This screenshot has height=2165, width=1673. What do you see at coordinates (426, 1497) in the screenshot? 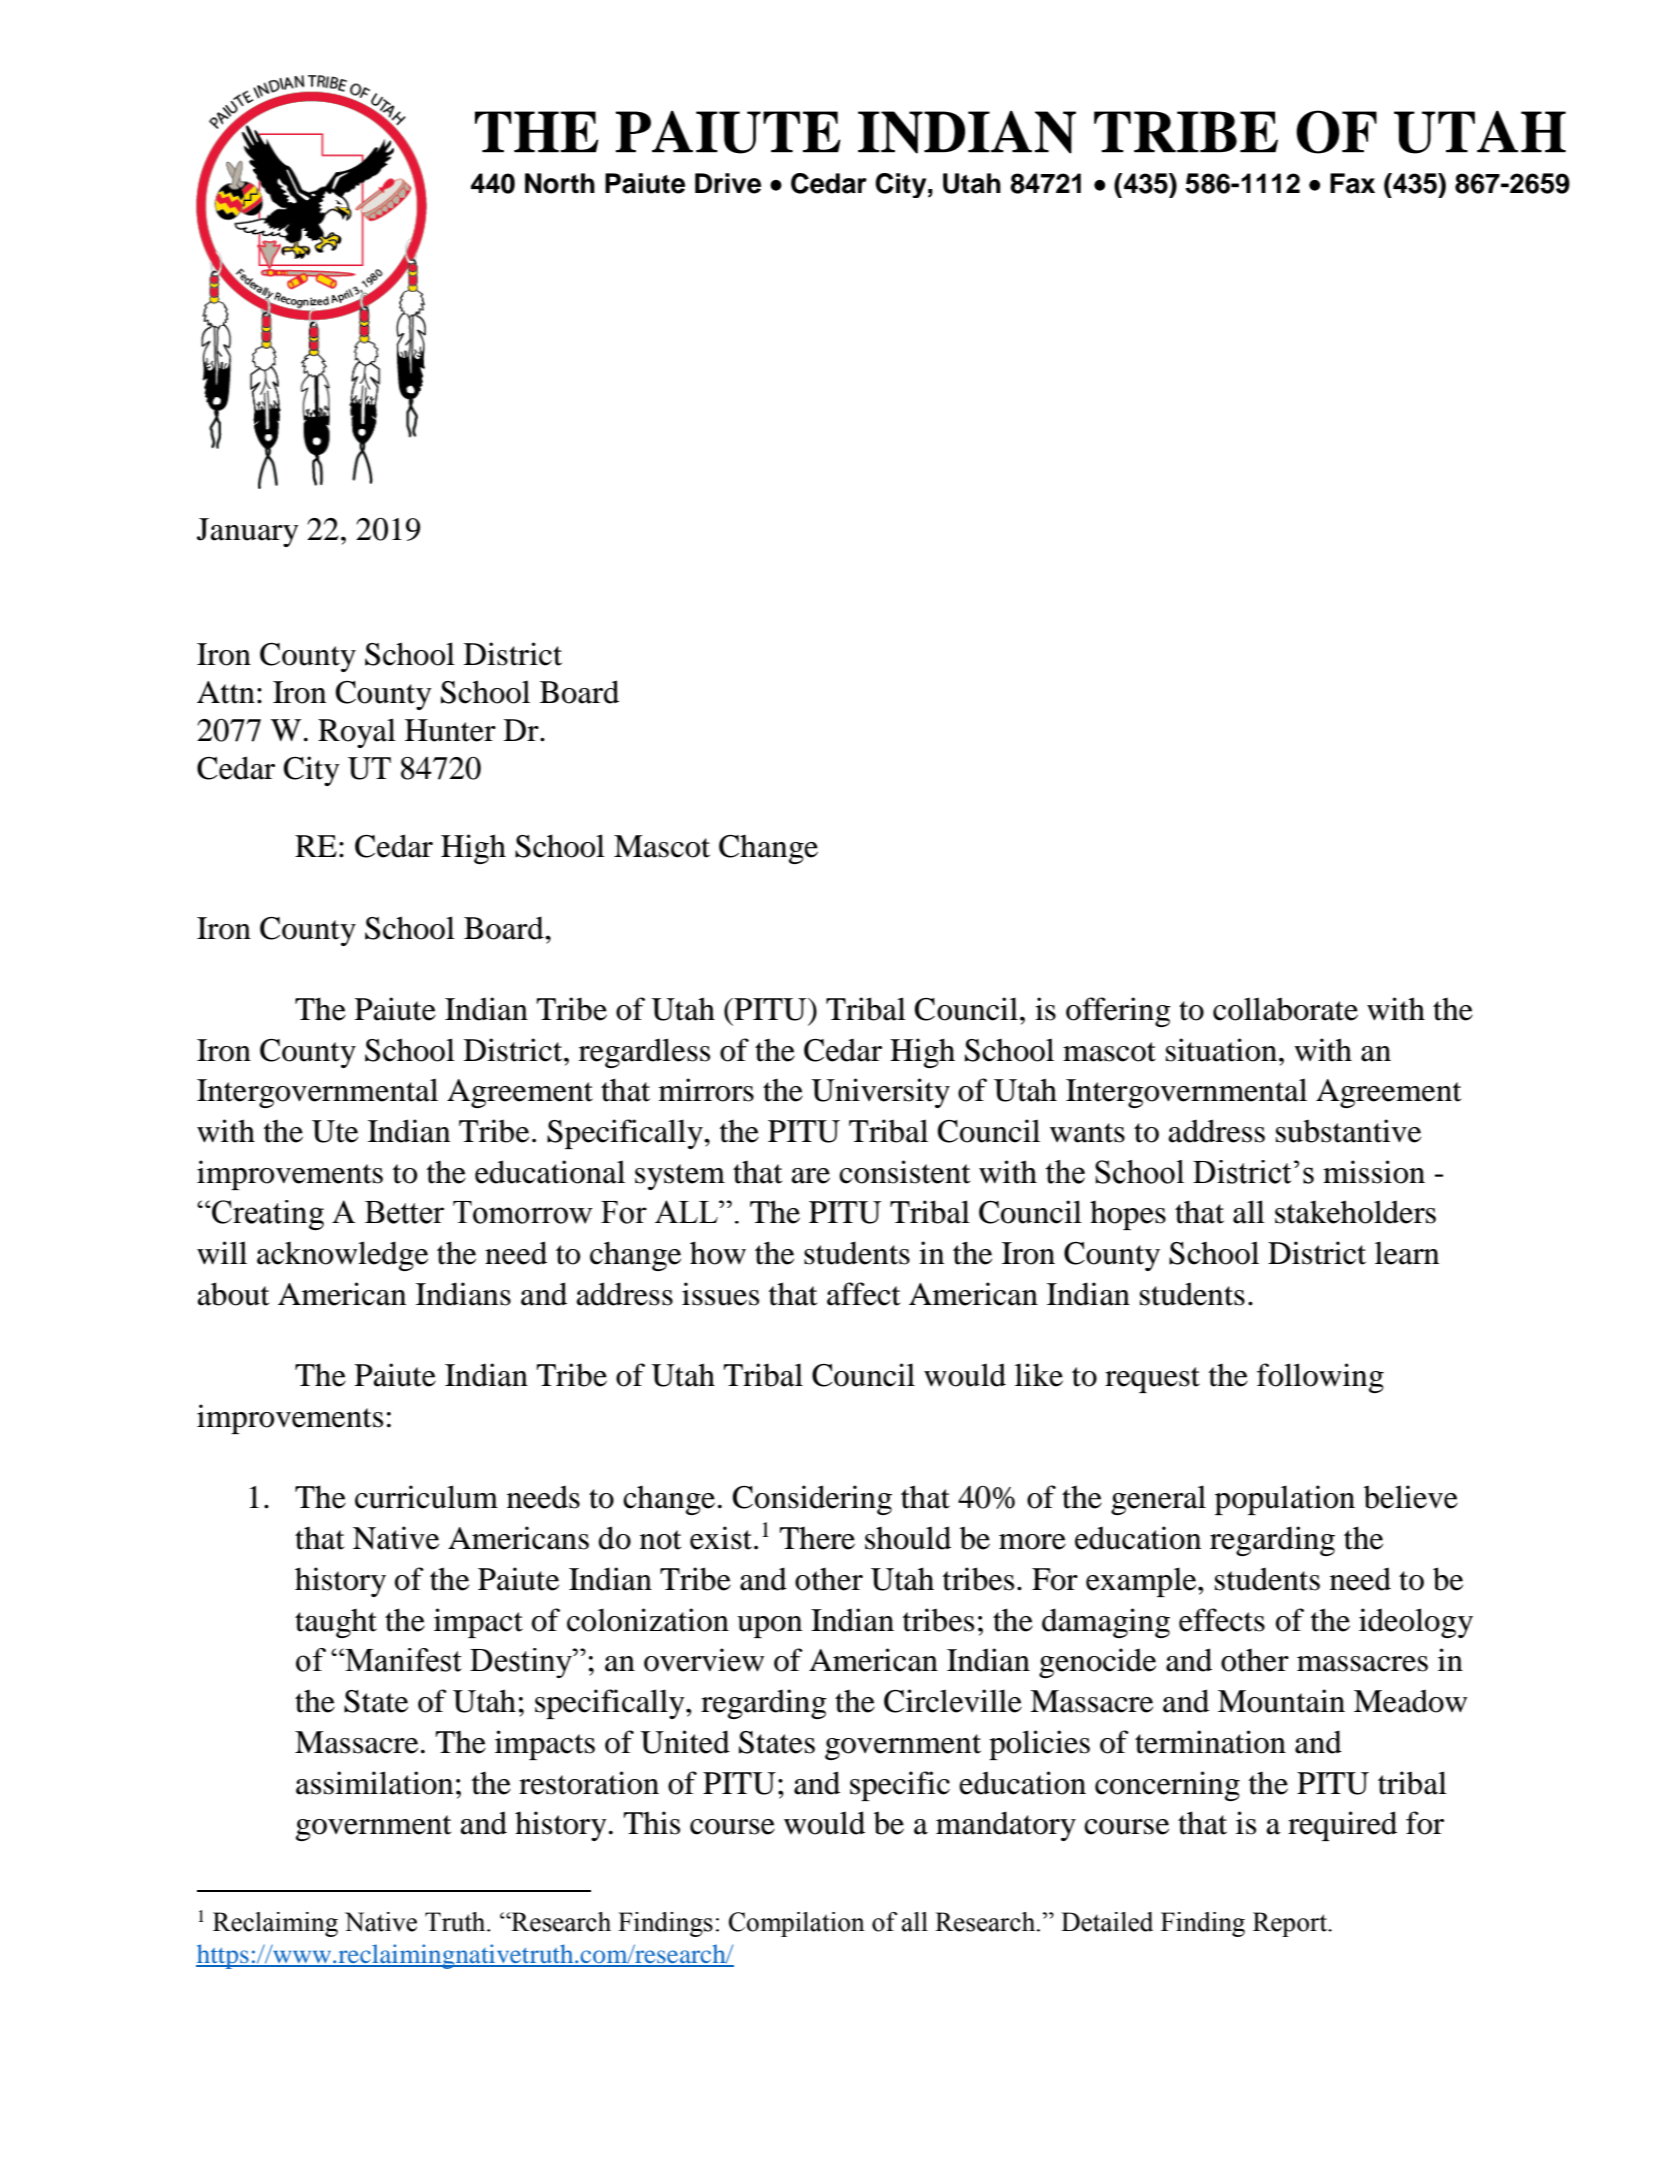
I see `curriculum` at bounding box center [426, 1497].
